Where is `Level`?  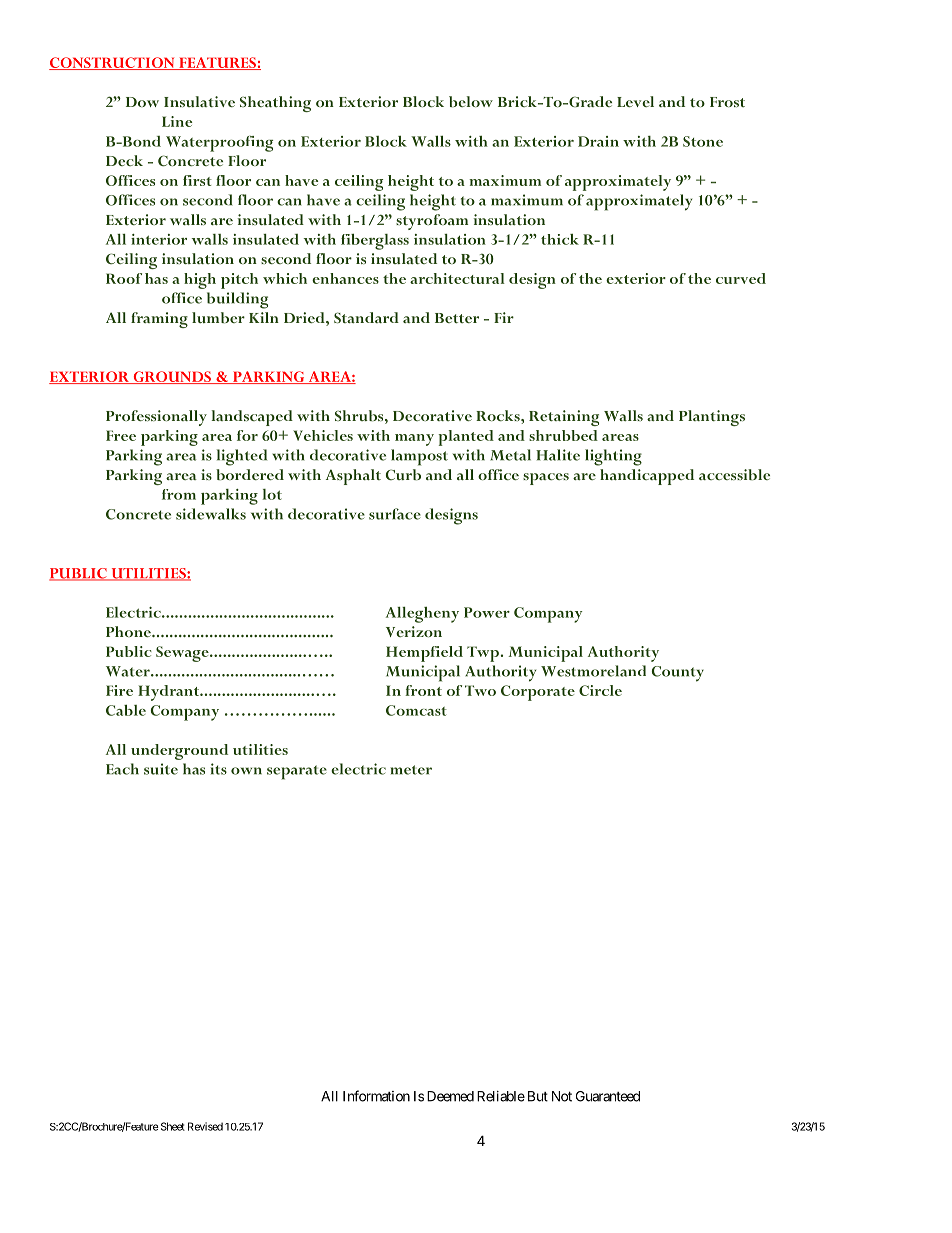 Level is located at coordinates (635, 101).
